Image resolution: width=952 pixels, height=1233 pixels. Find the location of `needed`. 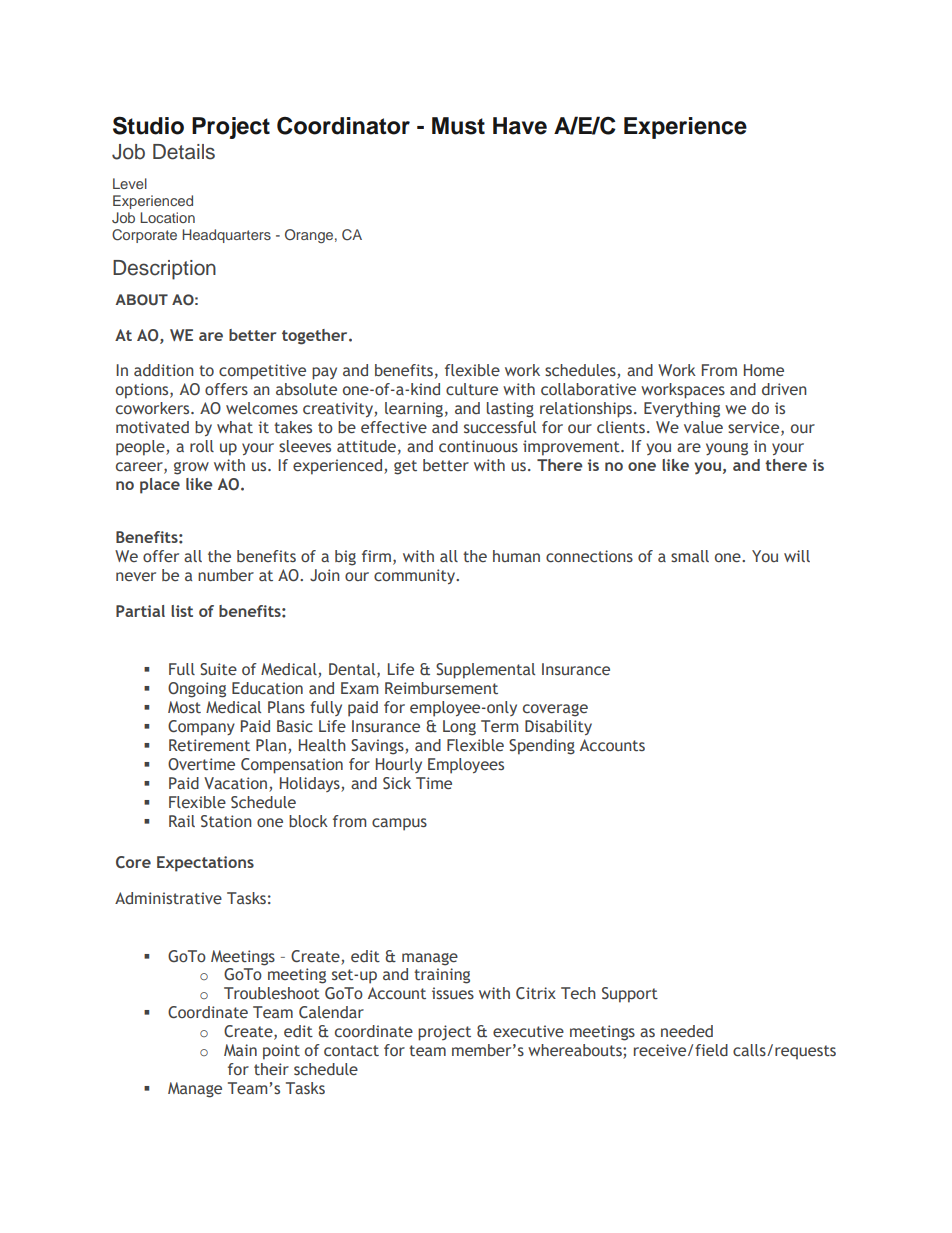

needed is located at coordinates (687, 1031).
